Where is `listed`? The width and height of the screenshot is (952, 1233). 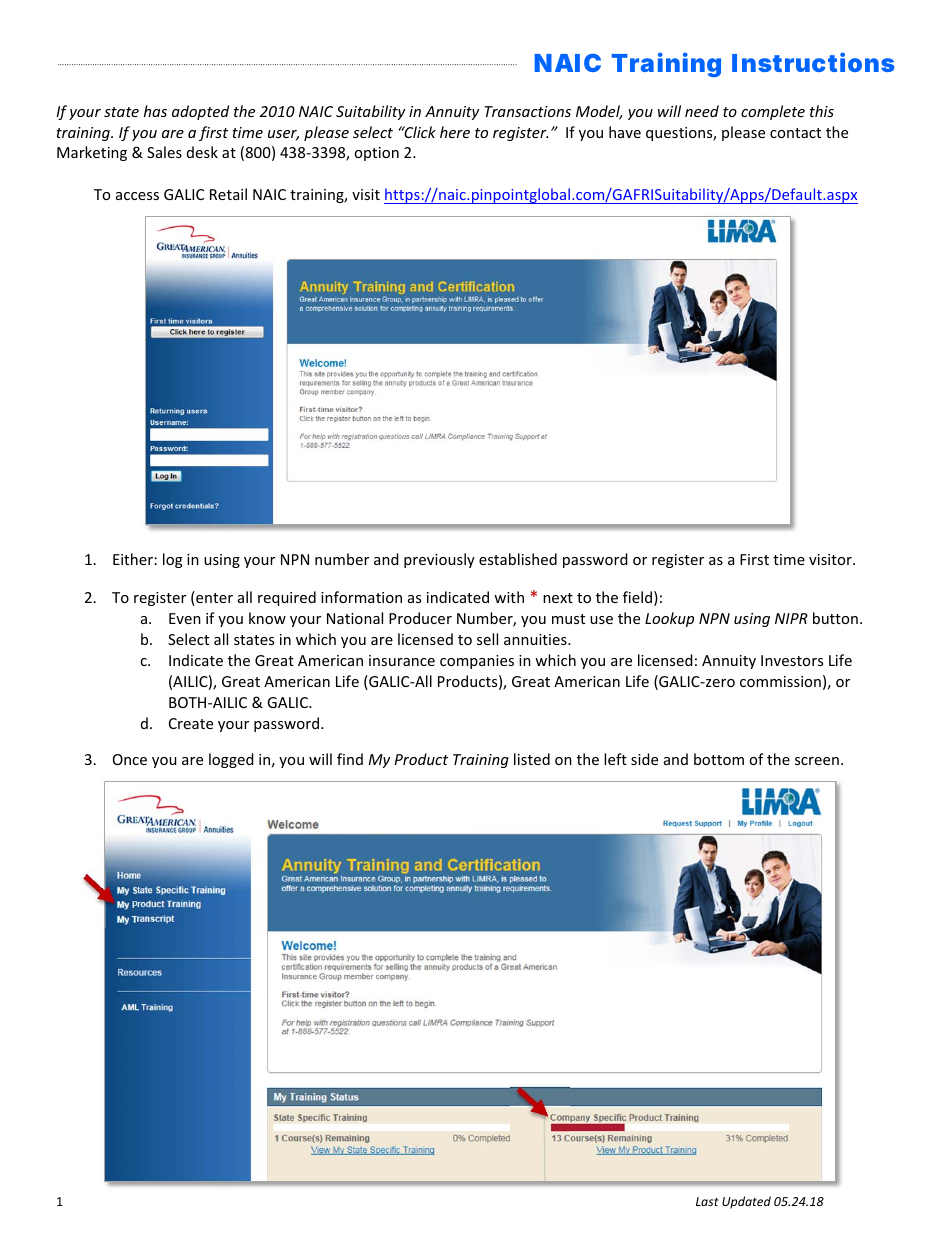 listed is located at coordinates (532, 759).
